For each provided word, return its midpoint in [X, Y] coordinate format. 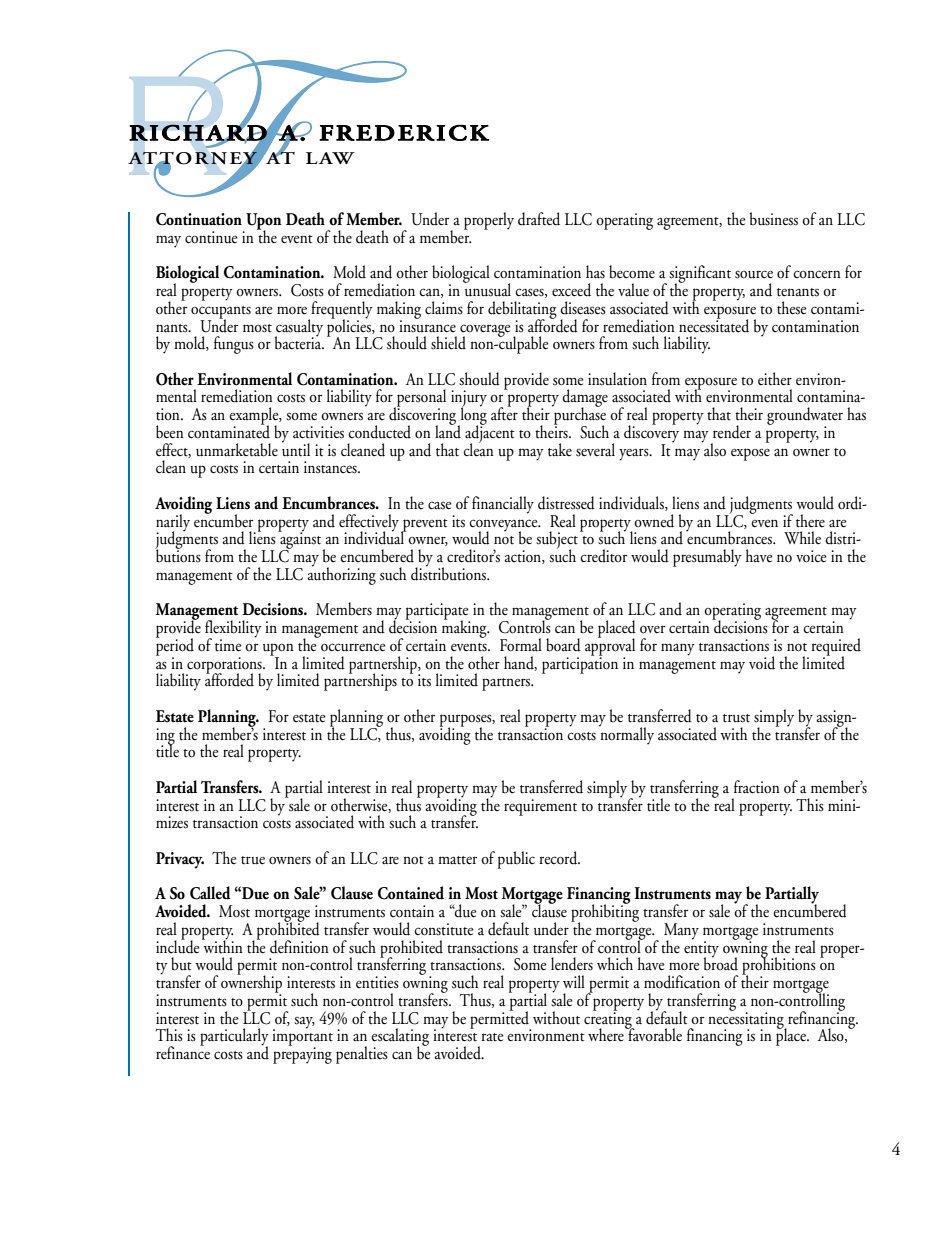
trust [736, 718]
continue [211, 237]
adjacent [490, 434]
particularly [234, 1038]
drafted [539, 219]
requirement [540, 807]
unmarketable [237, 450]
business [774, 219]
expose [750, 454]
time [228, 645]
